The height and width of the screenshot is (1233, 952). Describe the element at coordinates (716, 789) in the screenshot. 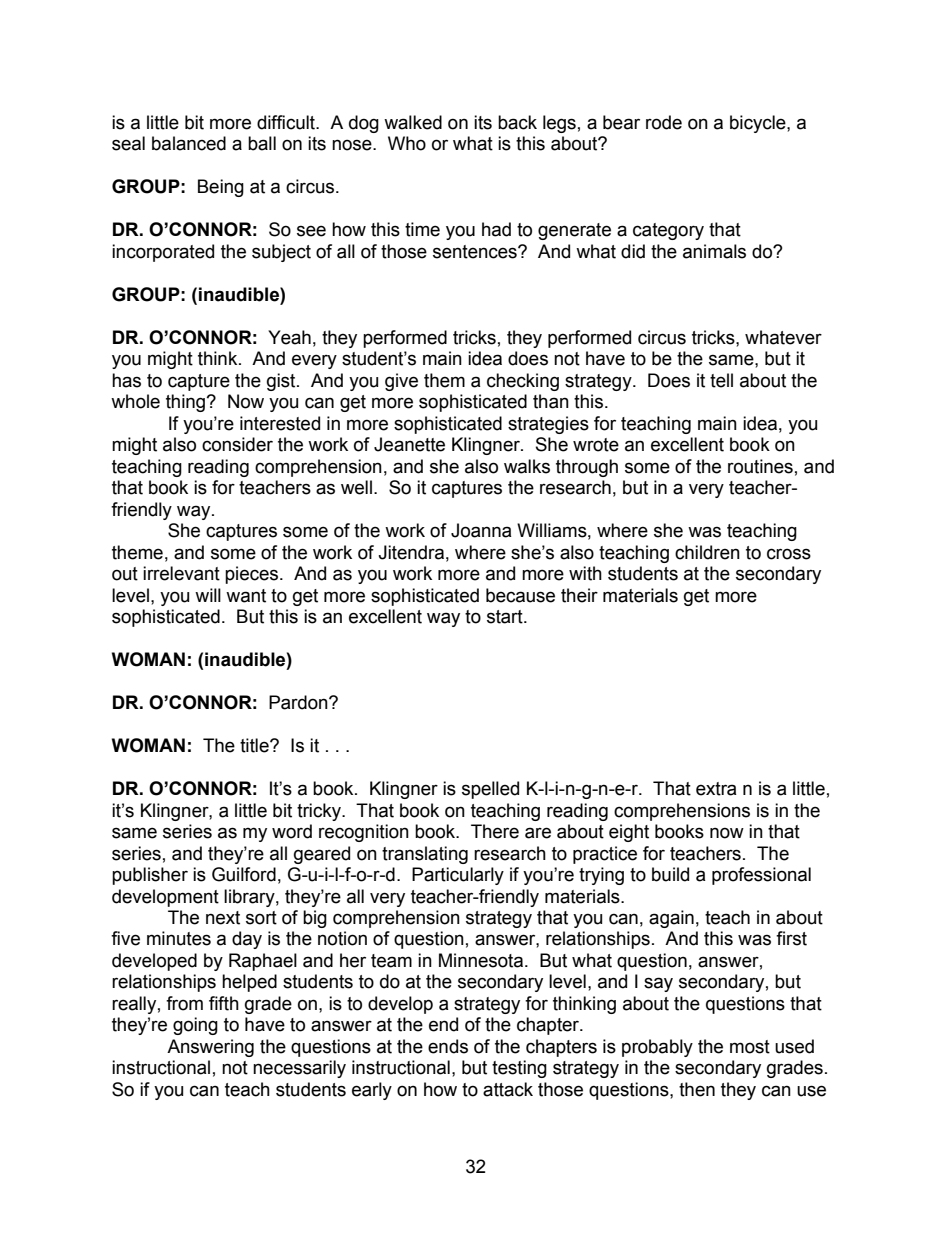

I see `extra` at that location.
